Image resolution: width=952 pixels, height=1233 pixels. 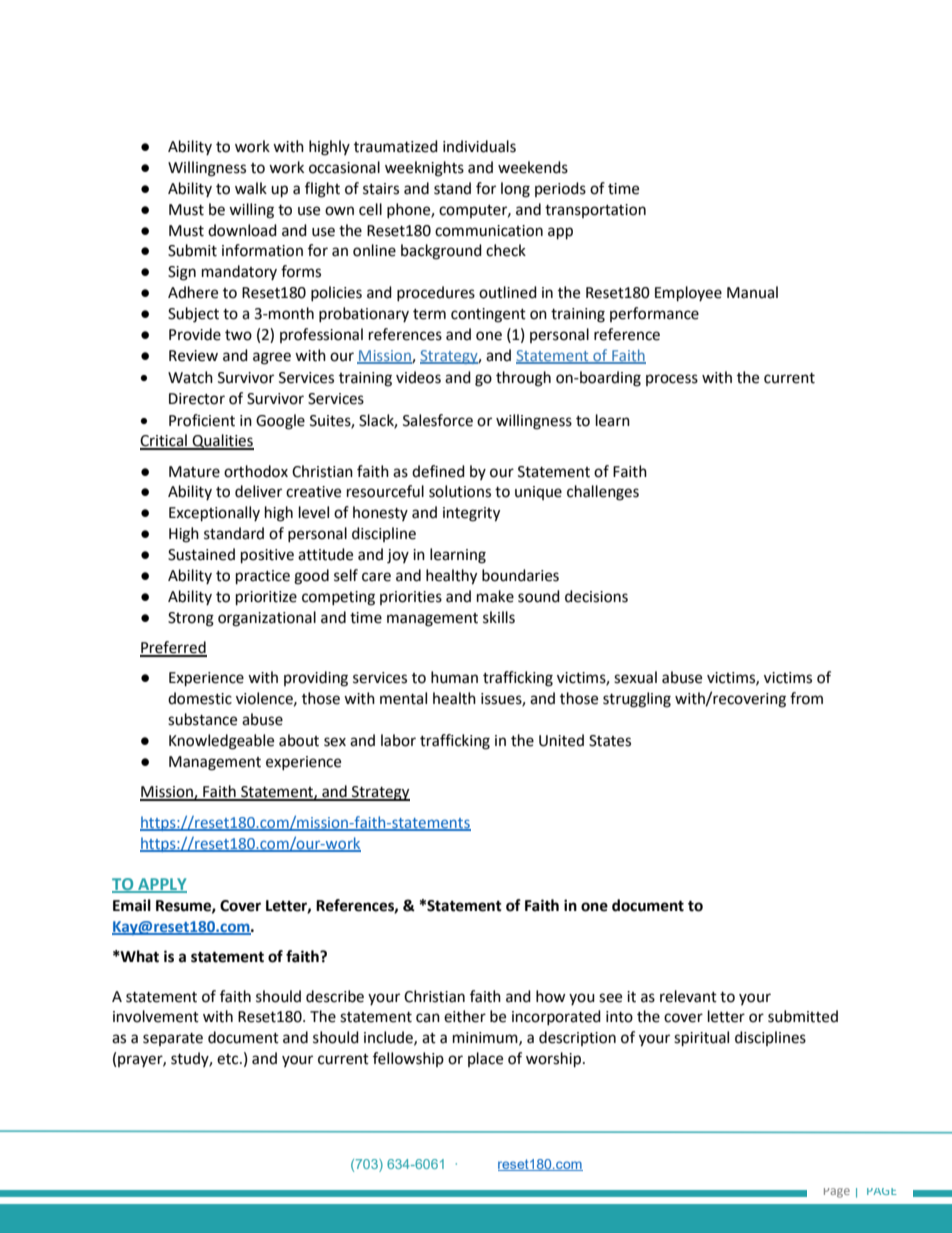 What do you see at coordinates (595, 211) in the screenshot?
I see `transportation` at bounding box center [595, 211].
